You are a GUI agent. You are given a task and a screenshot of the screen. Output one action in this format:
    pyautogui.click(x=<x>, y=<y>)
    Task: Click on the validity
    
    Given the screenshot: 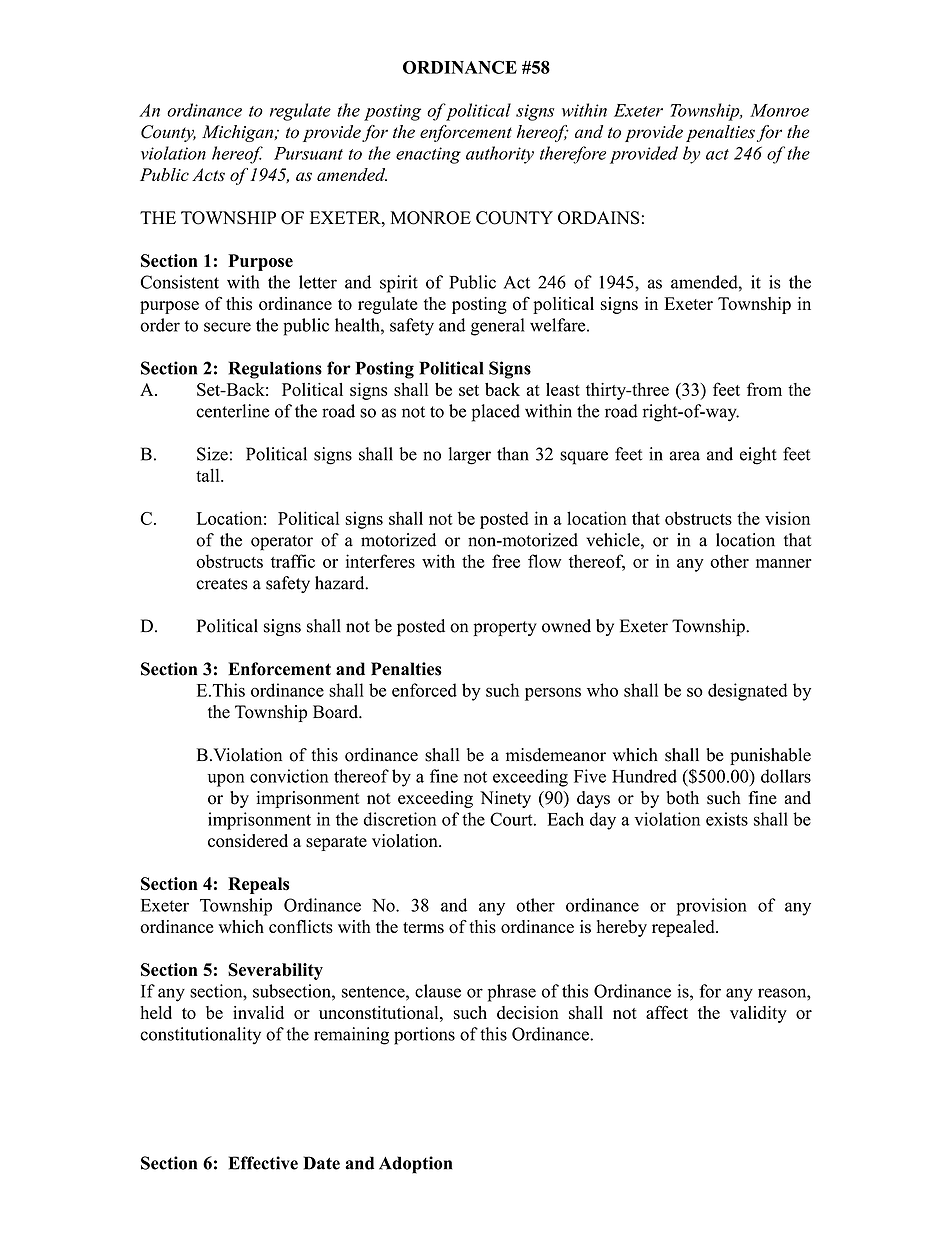 What is the action you would take?
    pyautogui.click(x=758, y=1014)
